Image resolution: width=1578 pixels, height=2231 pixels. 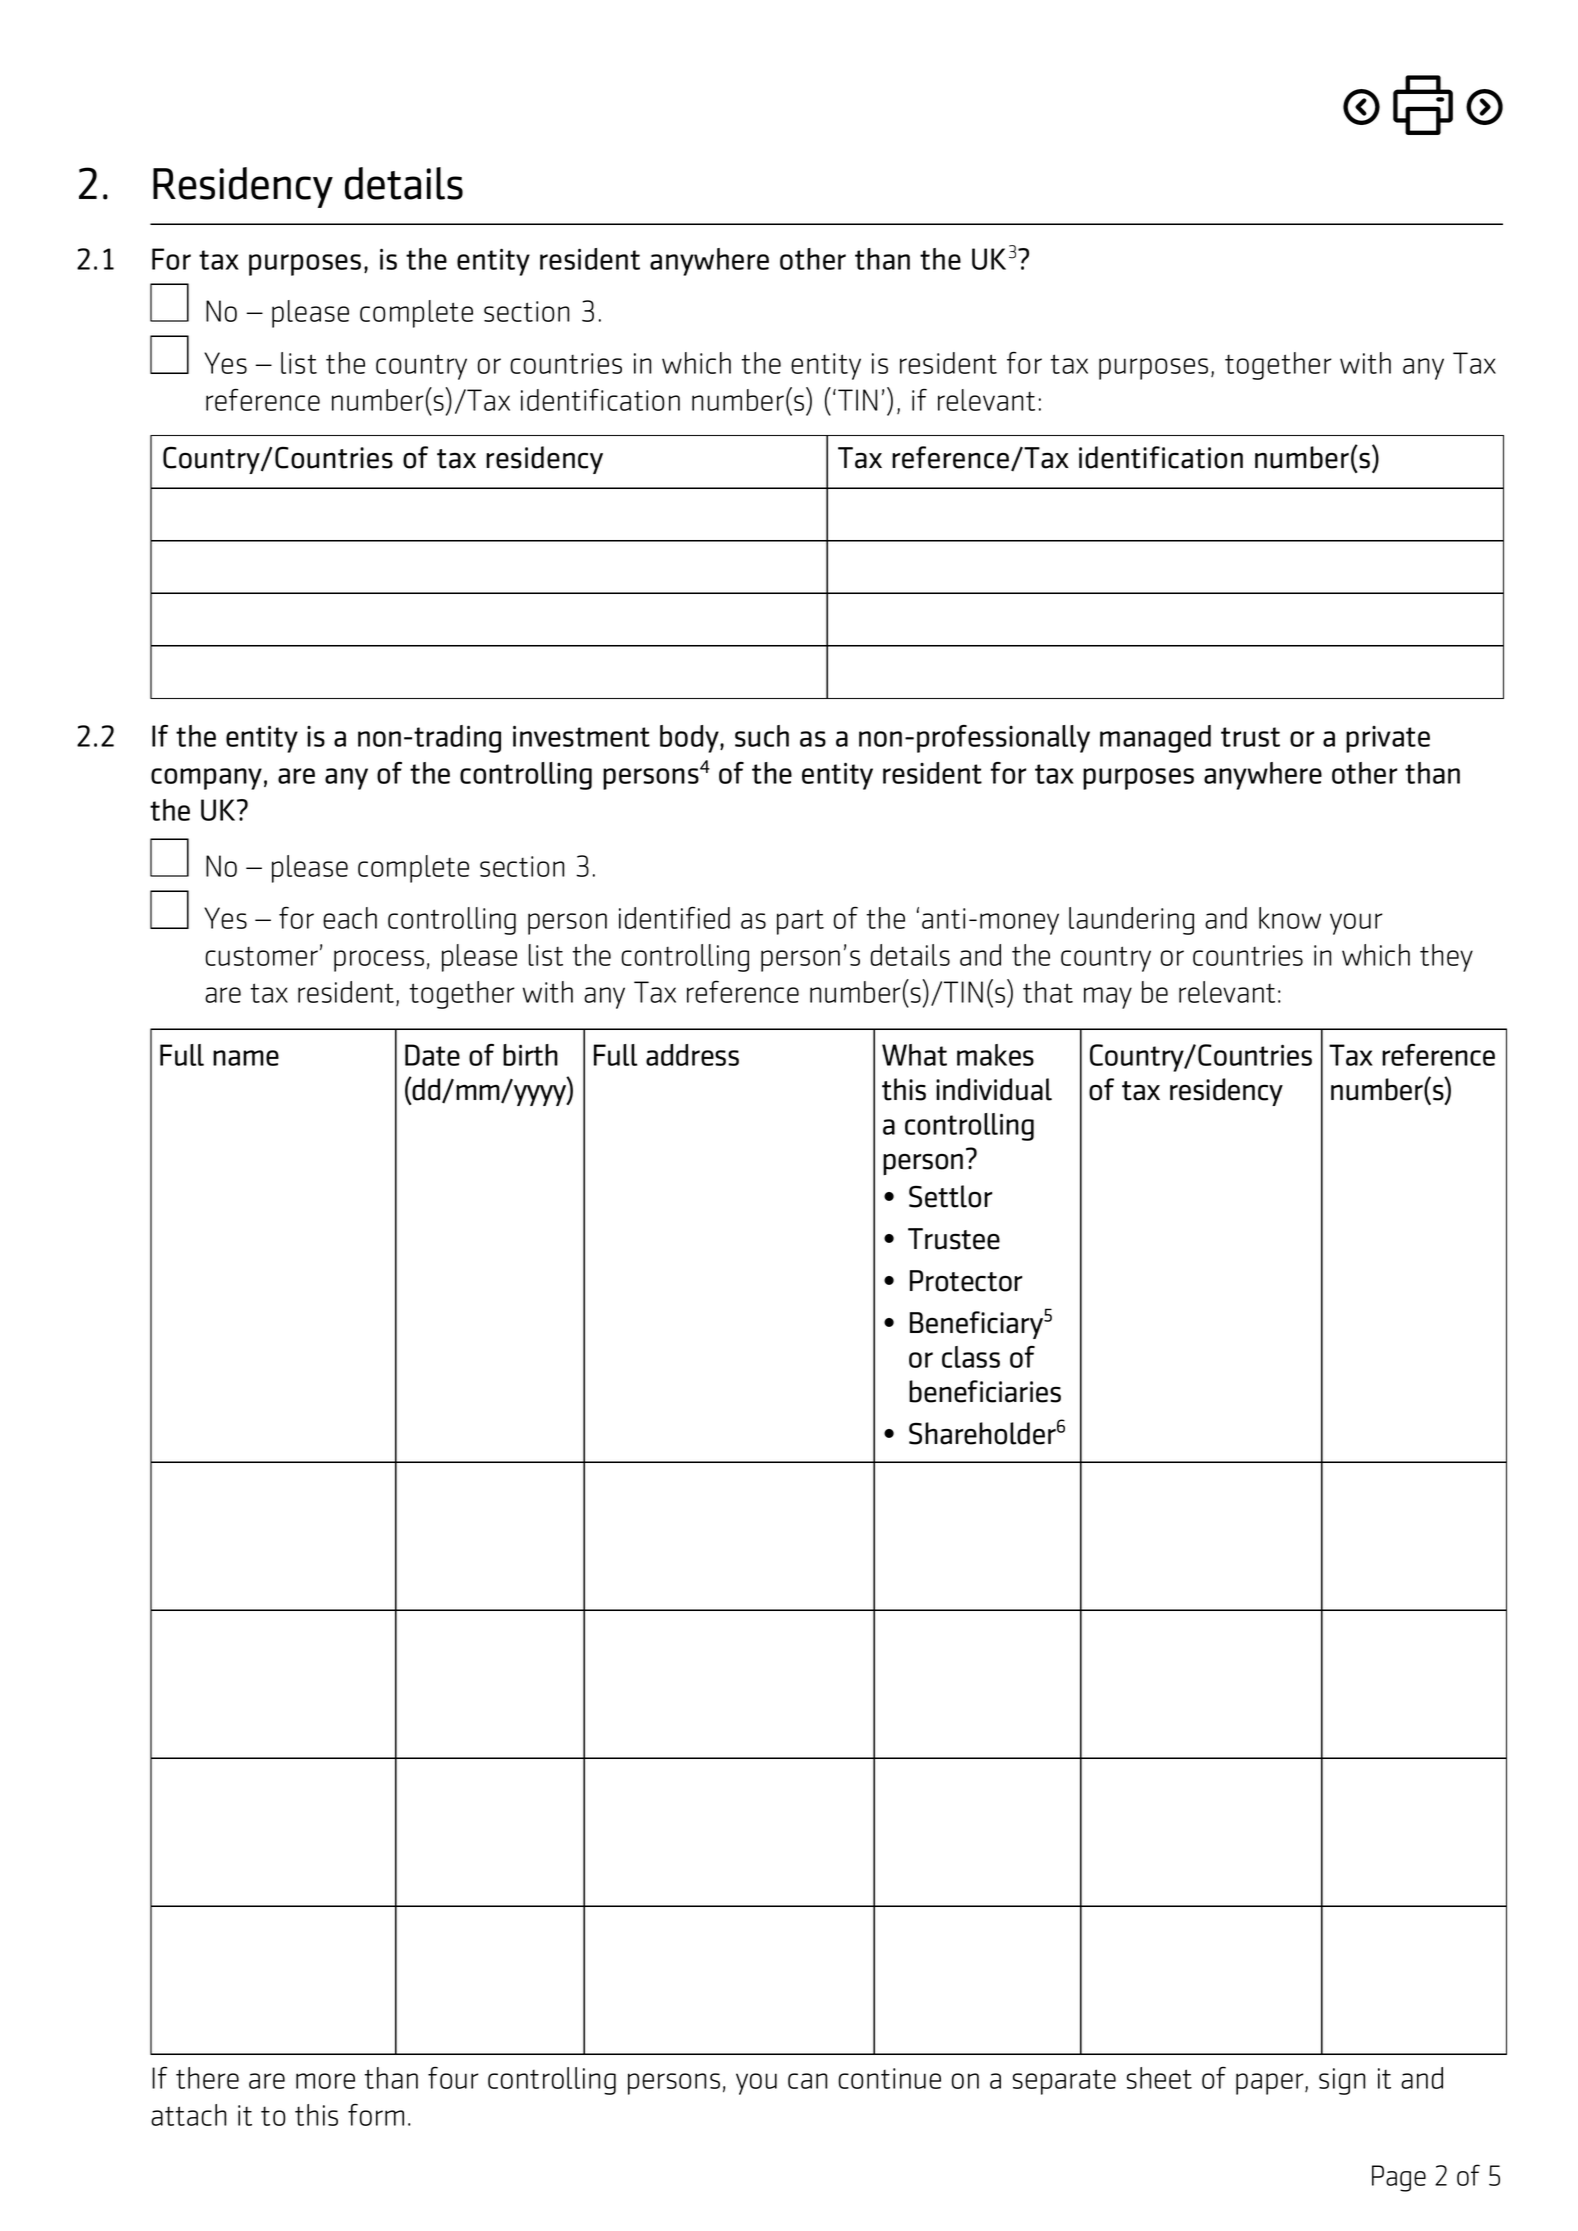 I want to click on form, so click(x=376, y=2114).
